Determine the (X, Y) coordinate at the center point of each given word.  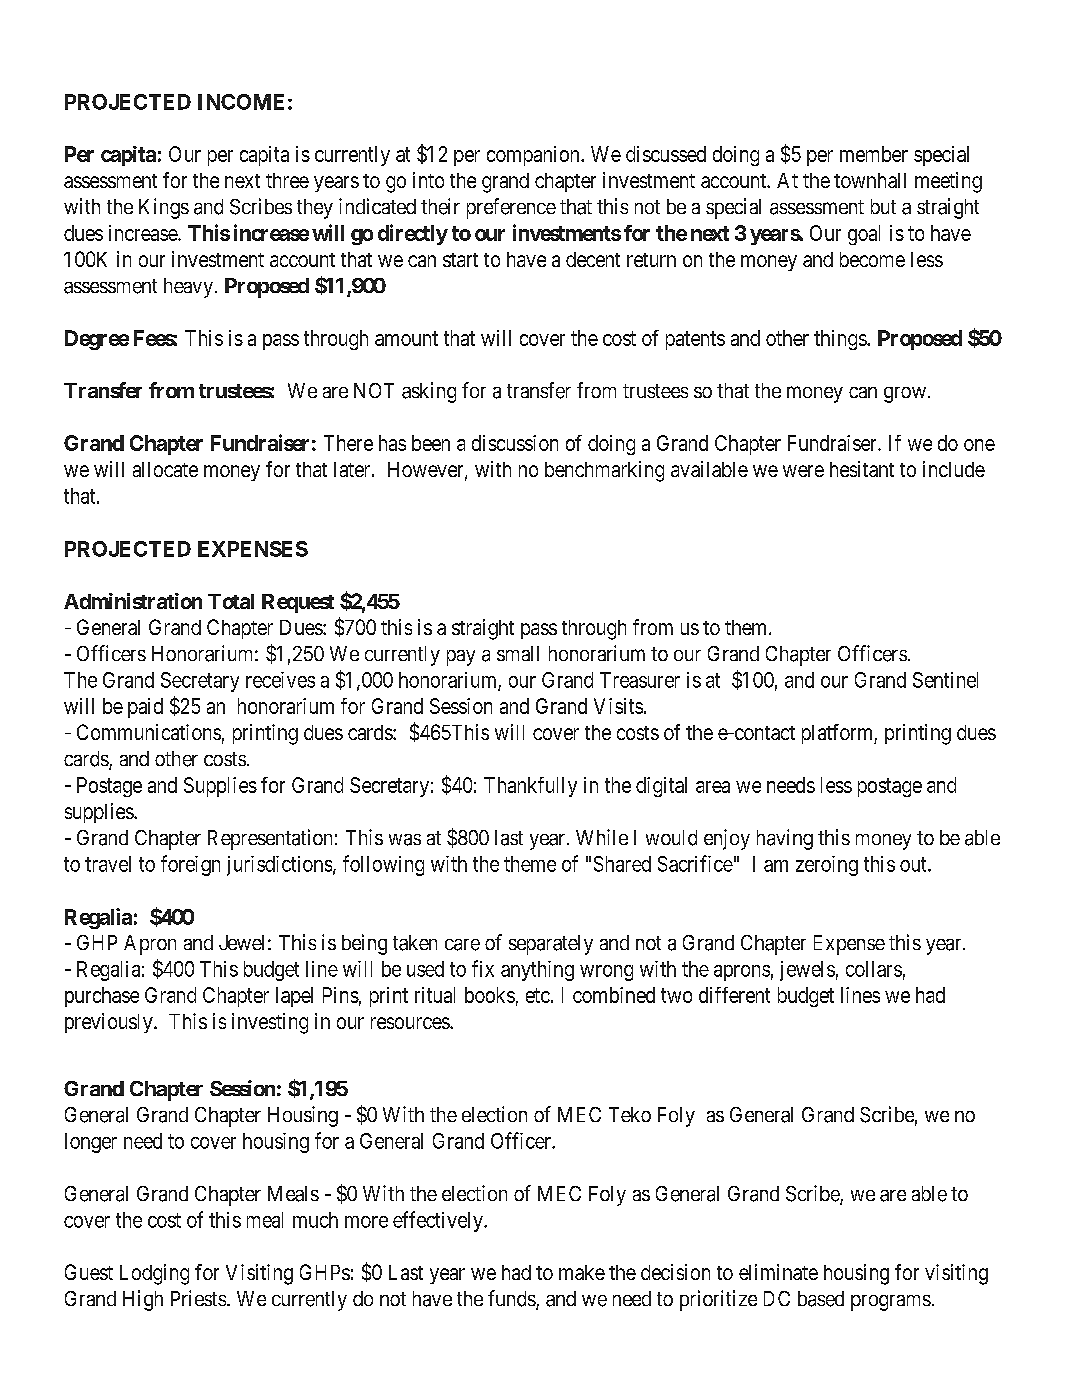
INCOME (241, 102)
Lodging (154, 1274)
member (874, 154)
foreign (190, 865)
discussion (515, 443)
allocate (165, 469)
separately (551, 945)
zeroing (827, 866)
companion (534, 156)
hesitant (862, 469)
